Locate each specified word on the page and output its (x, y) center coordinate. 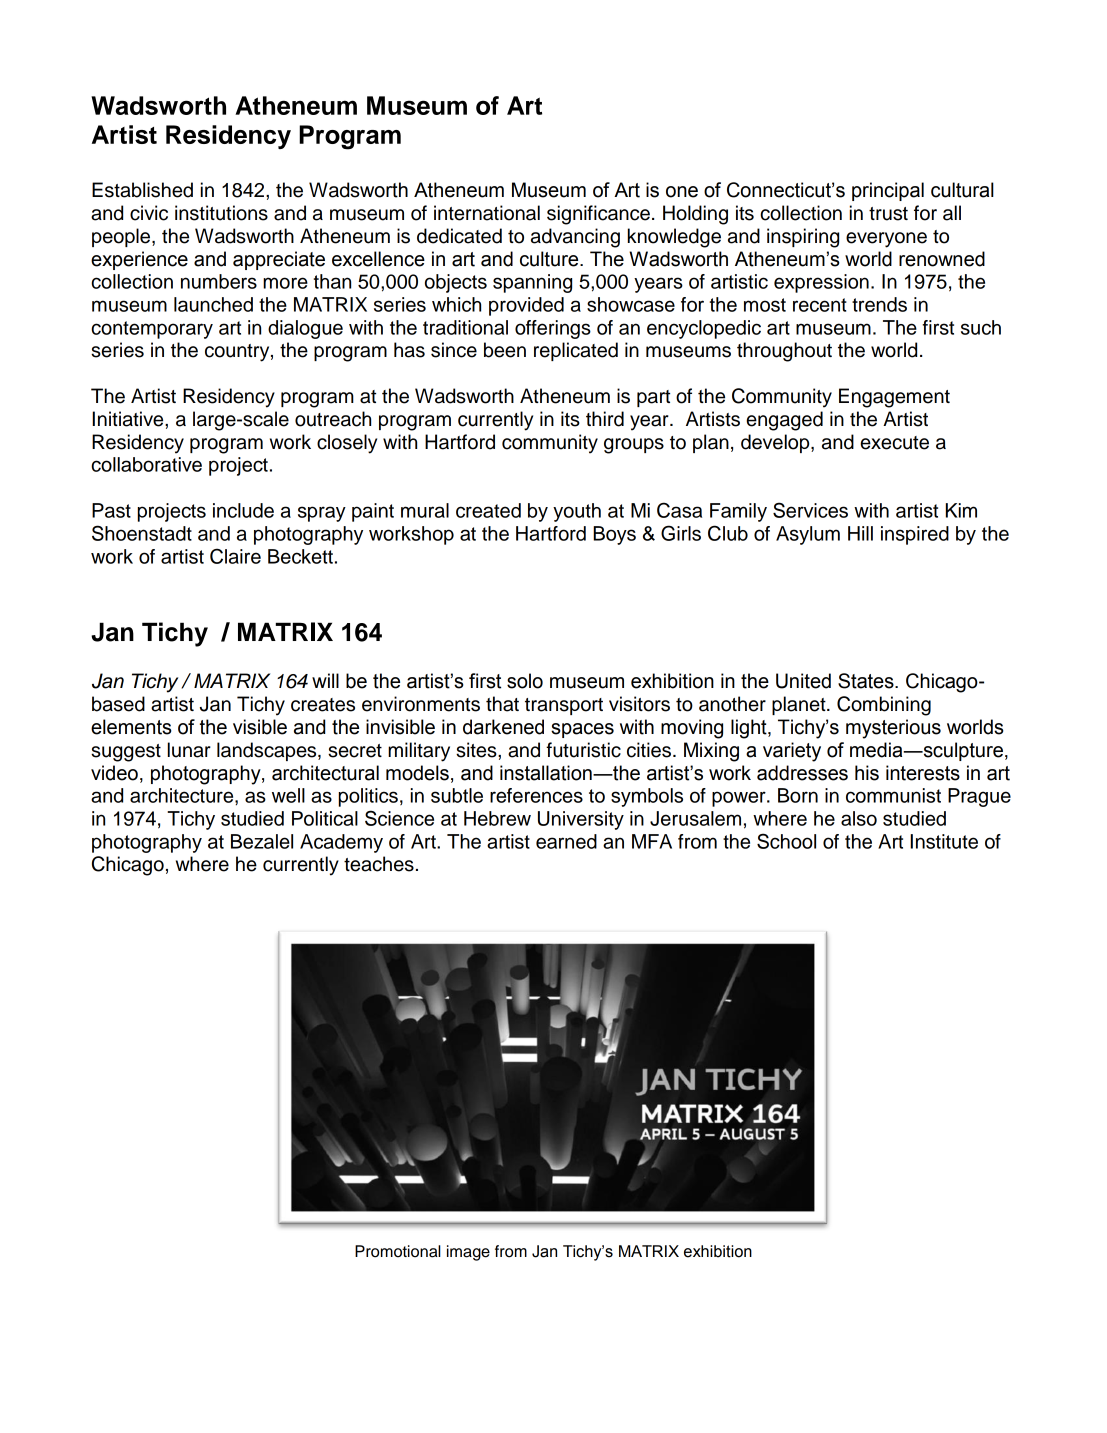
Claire (235, 556)
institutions (221, 213)
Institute (944, 841)
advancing (575, 238)
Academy (341, 843)
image (468, 1253)
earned (566, 841)
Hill (860, 533)
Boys (614, 535)
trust (888, 214)
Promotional (398, 1251)
